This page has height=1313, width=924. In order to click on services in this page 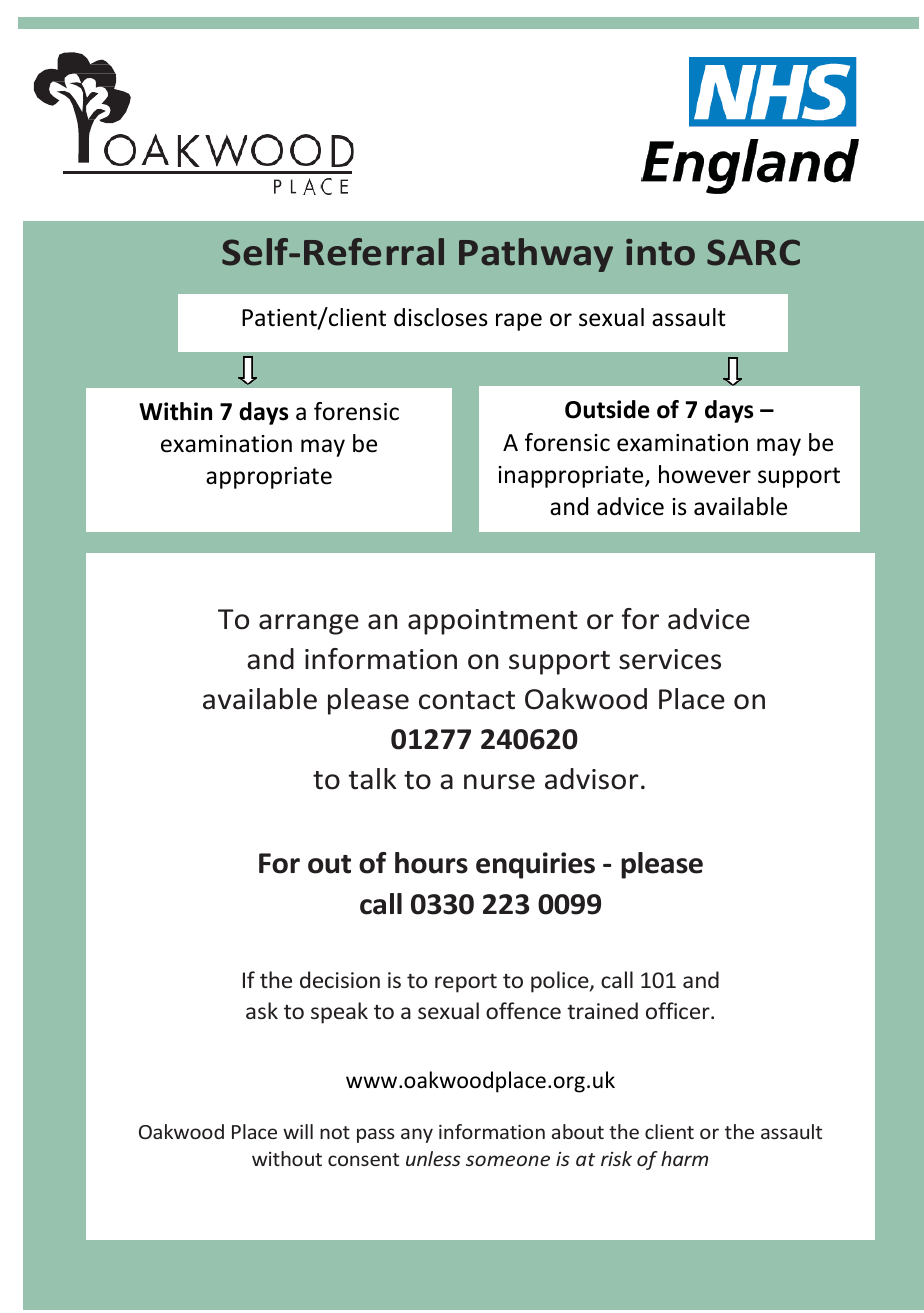, I will do `click(670, 659)`.
